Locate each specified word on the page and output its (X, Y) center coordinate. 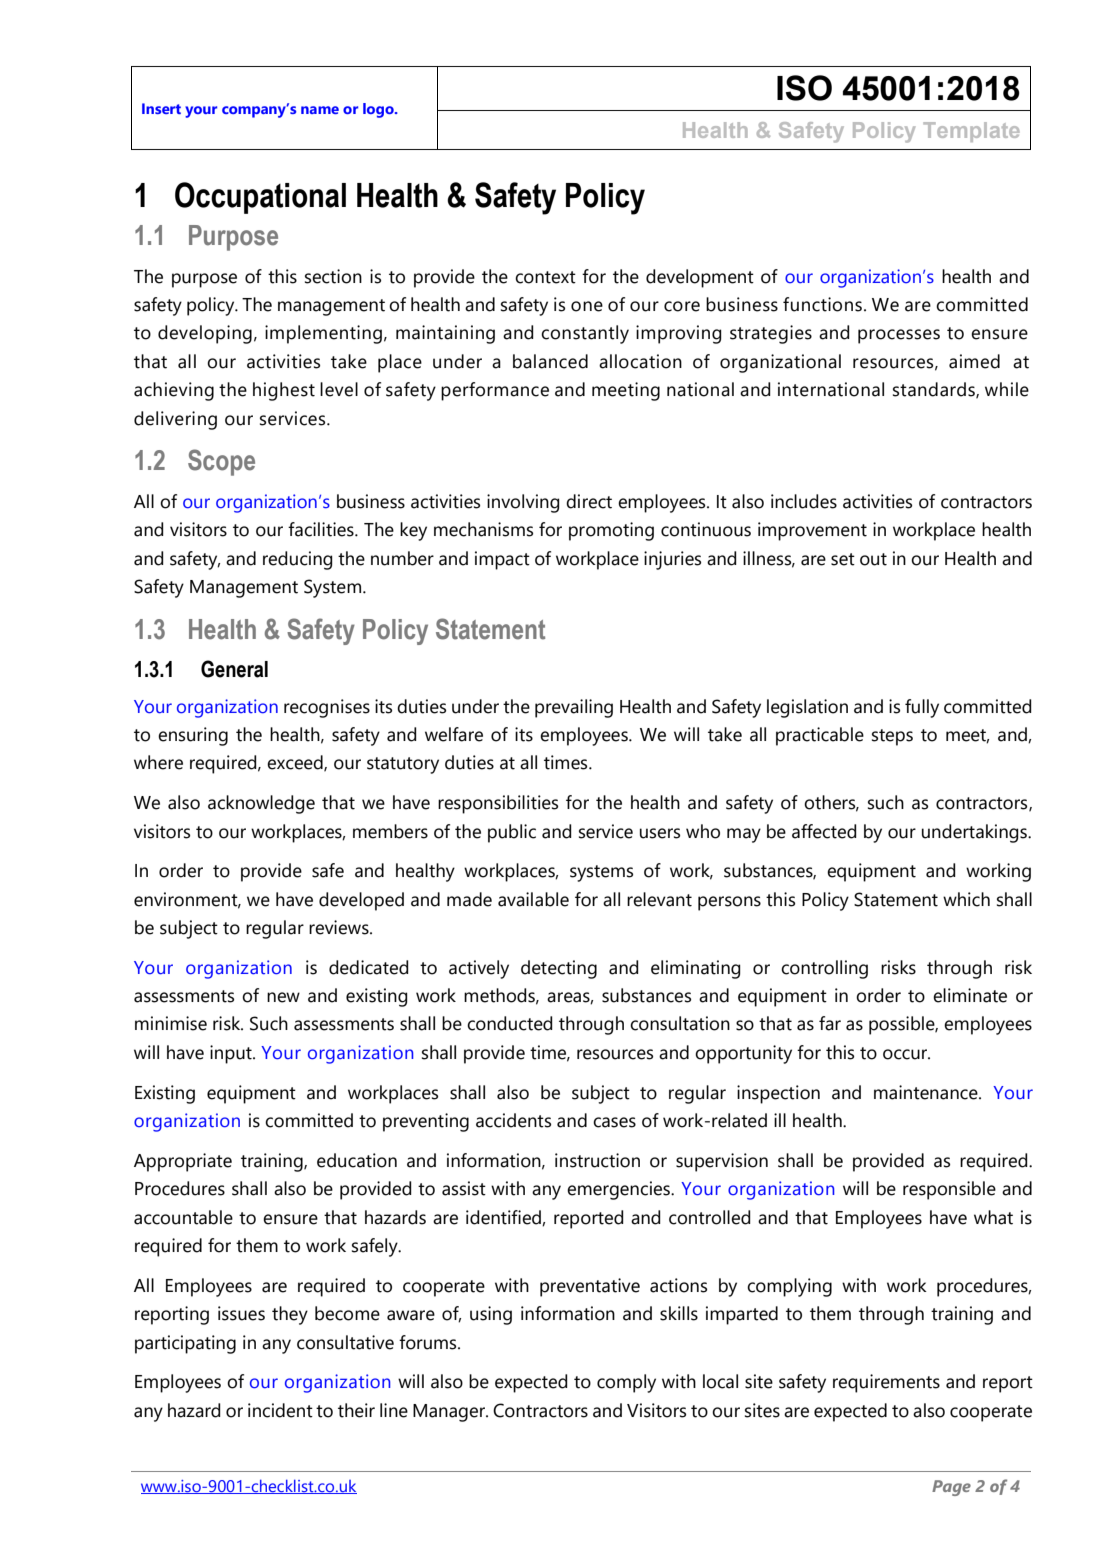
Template (971, 132)
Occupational (260, 198)
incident (280, 1410)
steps (892, 737)
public (512, 833)
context (545, 277)
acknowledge (261, 804)
